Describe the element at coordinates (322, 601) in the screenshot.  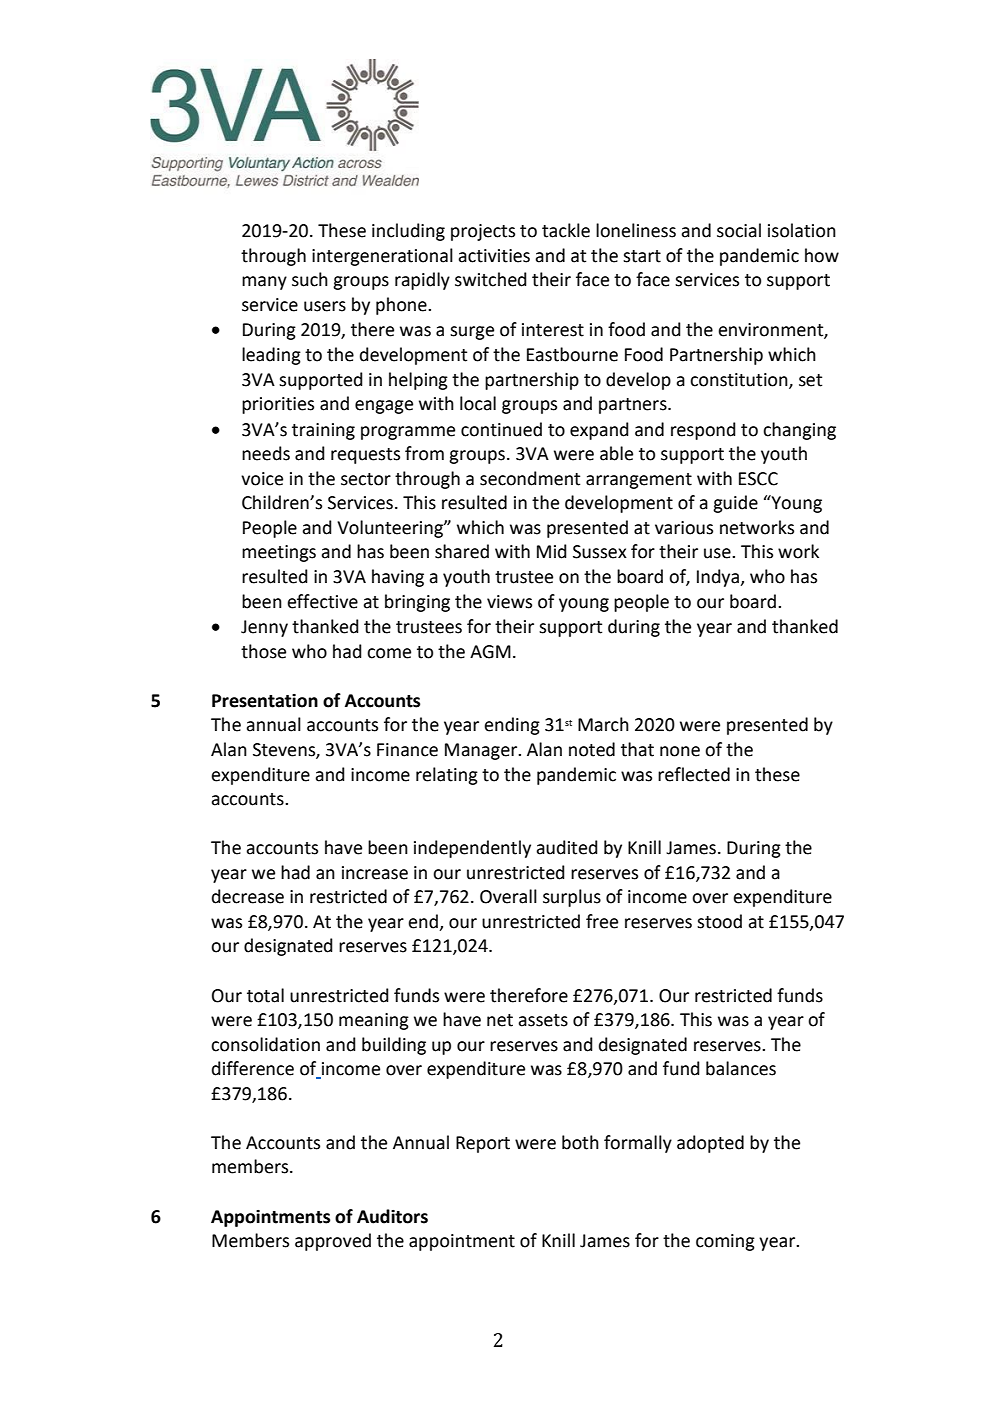
I see `effective` at that location.
